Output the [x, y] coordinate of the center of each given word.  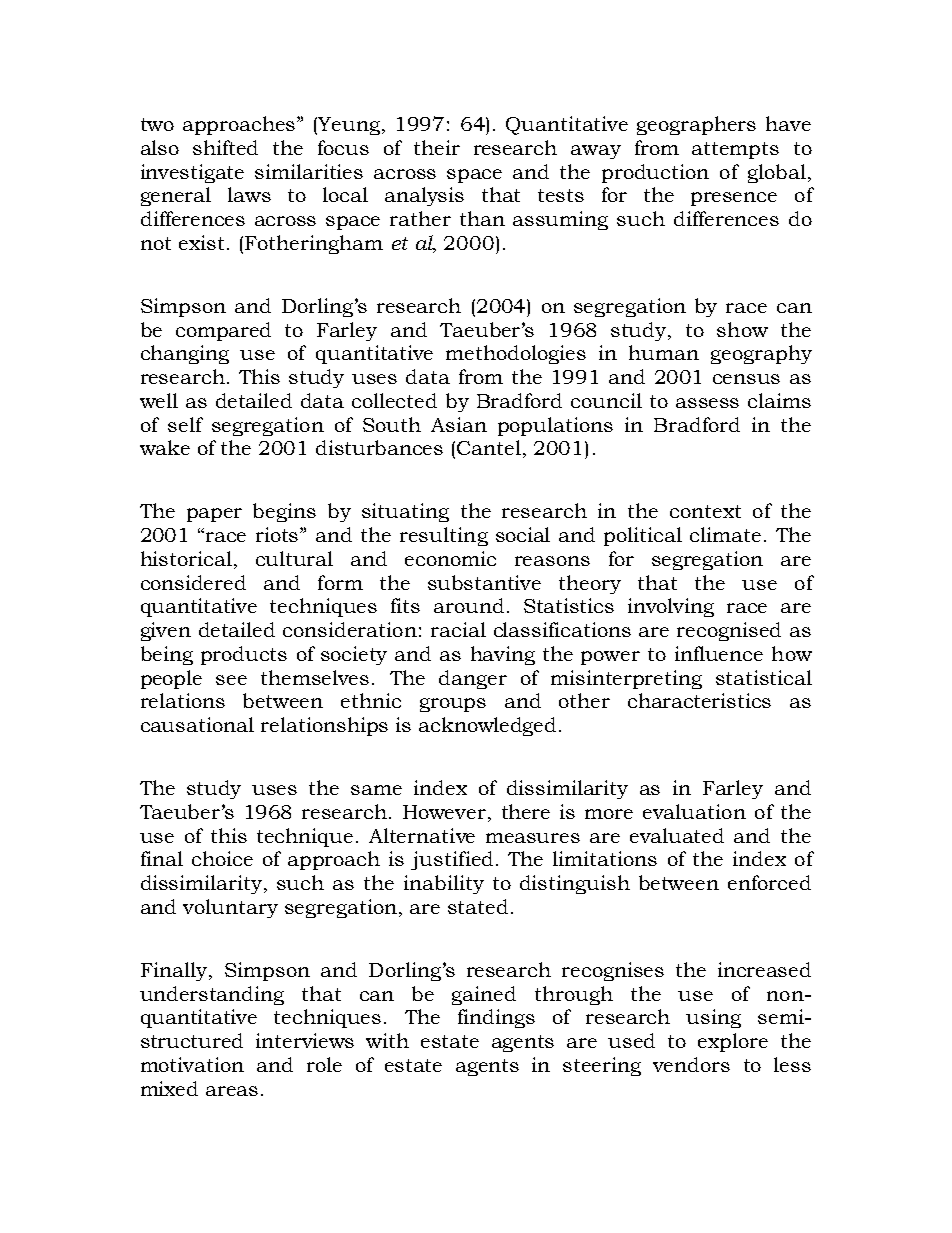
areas [232, 1091]
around [469, 605]
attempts [735, 150]
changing [185, 354]
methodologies [516, 354]
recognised [729, 631]
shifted [225, 147]
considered [193, 582]
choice [222, 858]
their [437, 147]
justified [452, 860]
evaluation [694, 811]
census [746, 379]
